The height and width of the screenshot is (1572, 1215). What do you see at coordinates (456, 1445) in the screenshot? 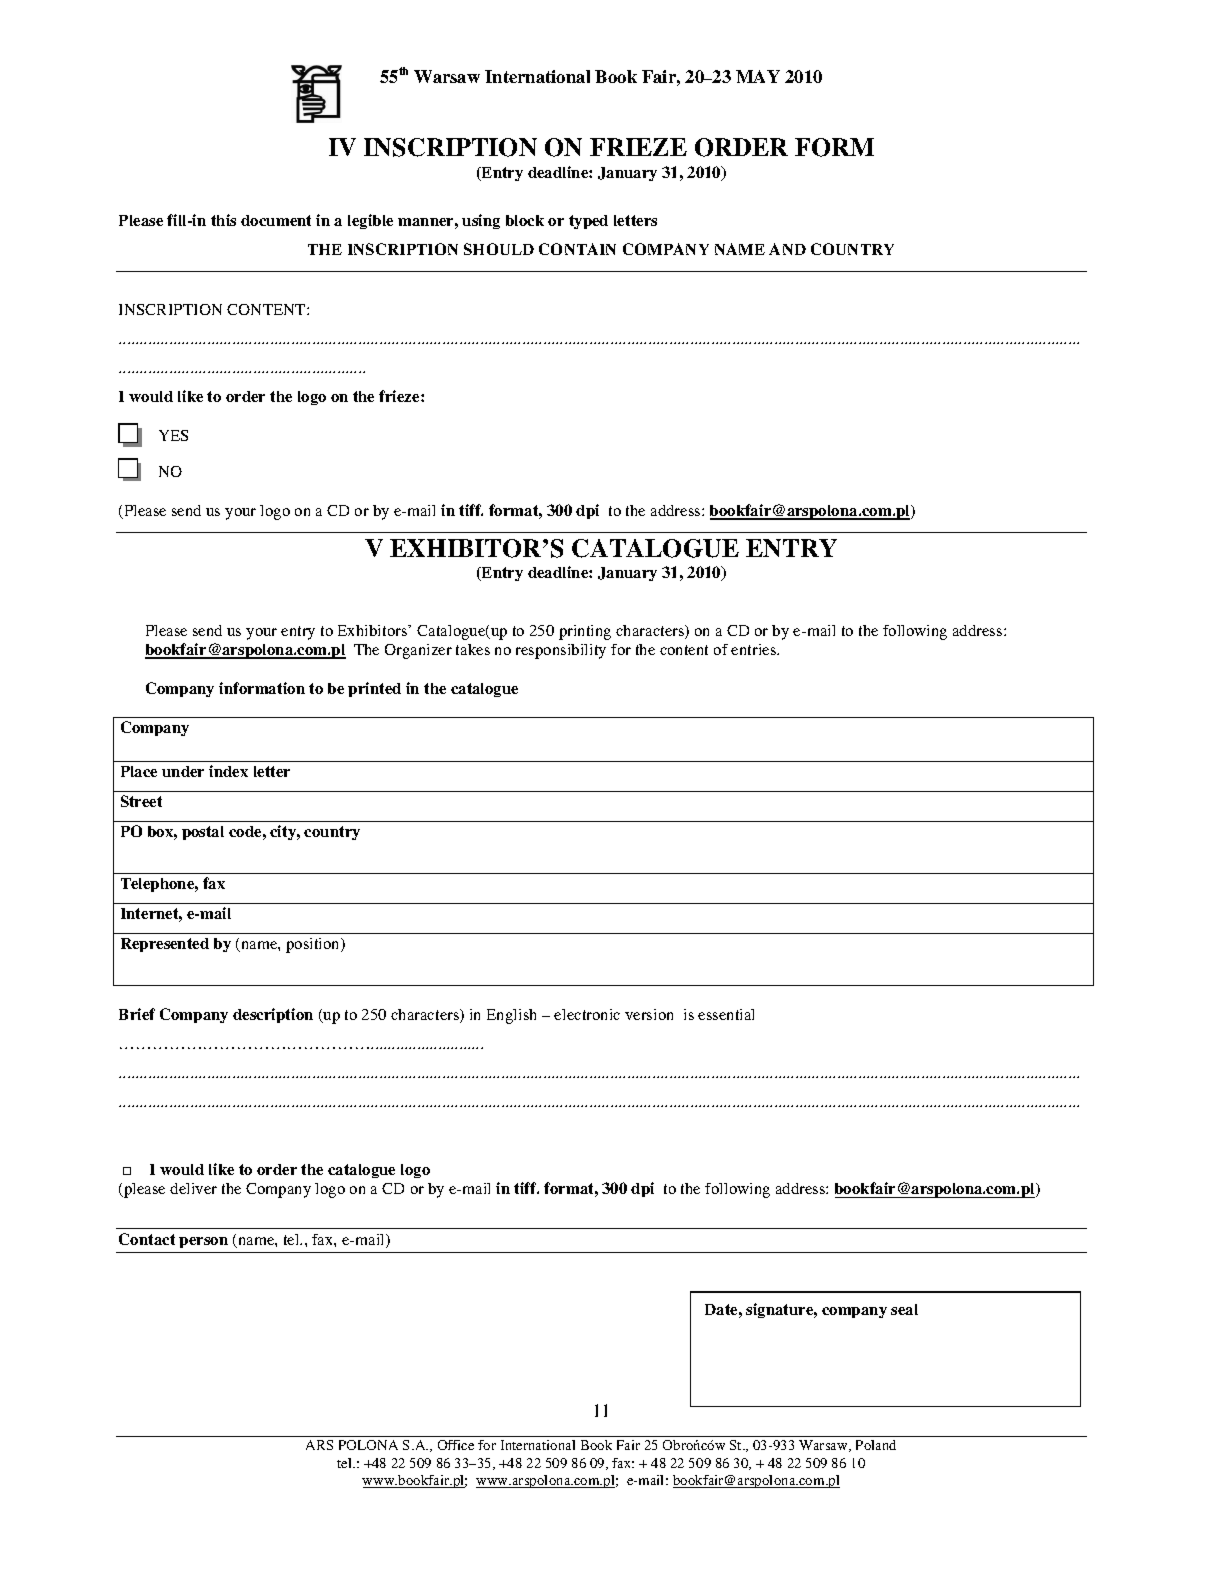
I see `Office` at bounding box center [456, 1445].
